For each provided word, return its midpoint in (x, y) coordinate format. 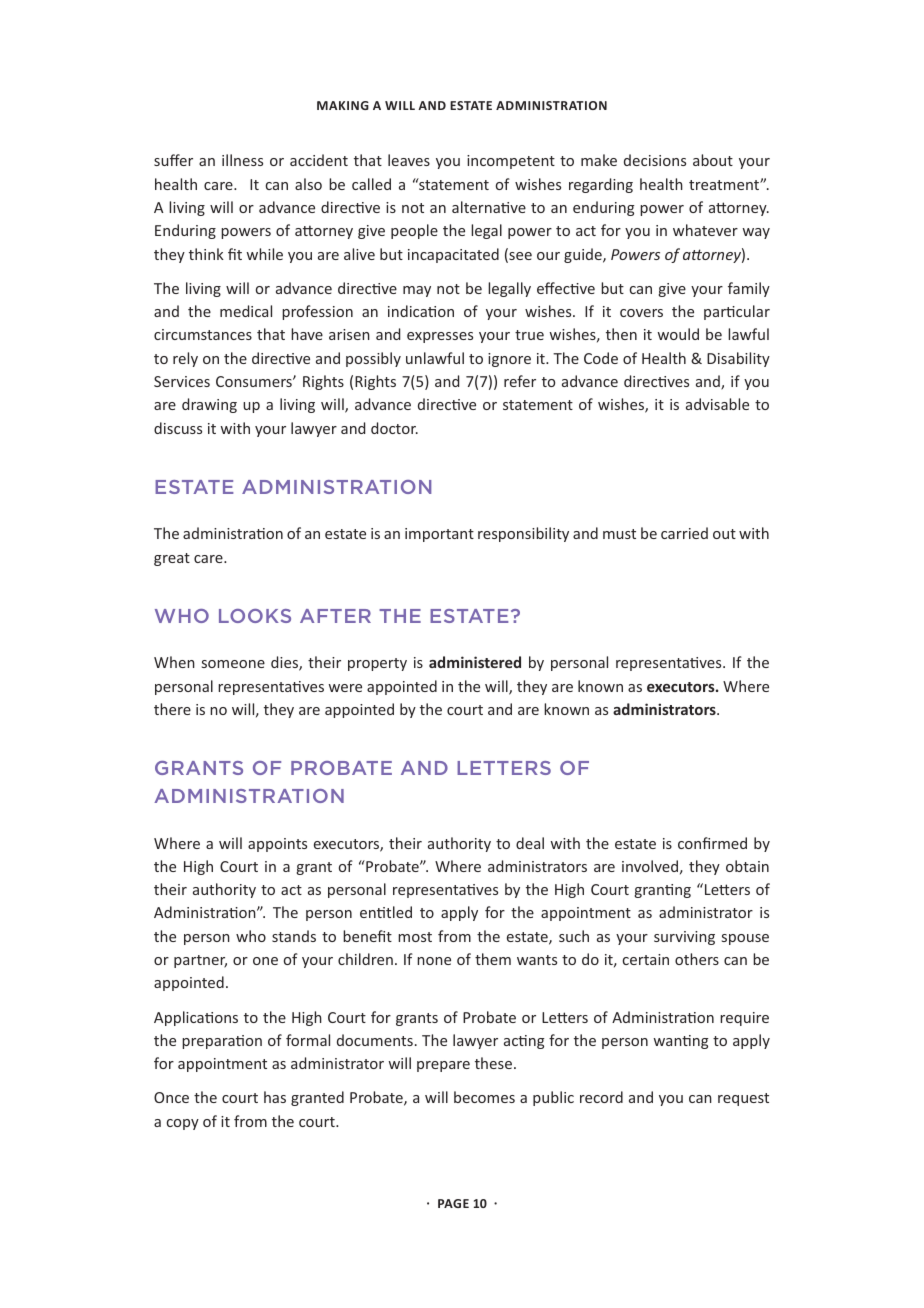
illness (242, 160)
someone (233, 664)
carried (684, 533)
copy (183, 1124)
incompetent (511, 162)
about (713, 160)
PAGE (453, 1203)
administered (475, 662)
